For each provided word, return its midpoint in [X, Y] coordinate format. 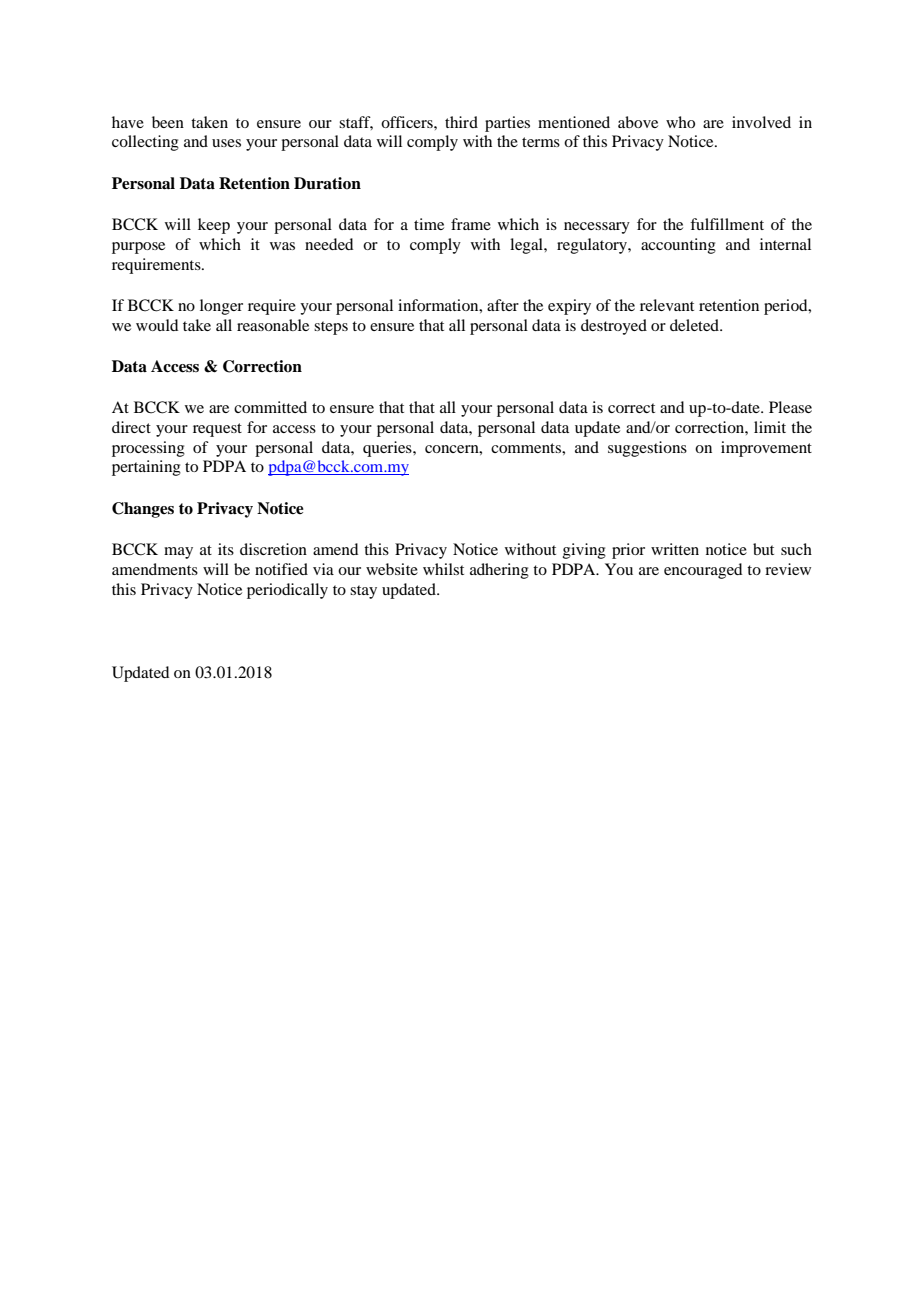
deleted [696, 325]
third [461, 122]
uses [226, 143]
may [178, 553]
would [157, 325]
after [503, 305]
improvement [766, 449]
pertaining [146, 468]
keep [214, 226]
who [680, 122]
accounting [678, 246]
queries [388, 449]
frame [471, 224]
